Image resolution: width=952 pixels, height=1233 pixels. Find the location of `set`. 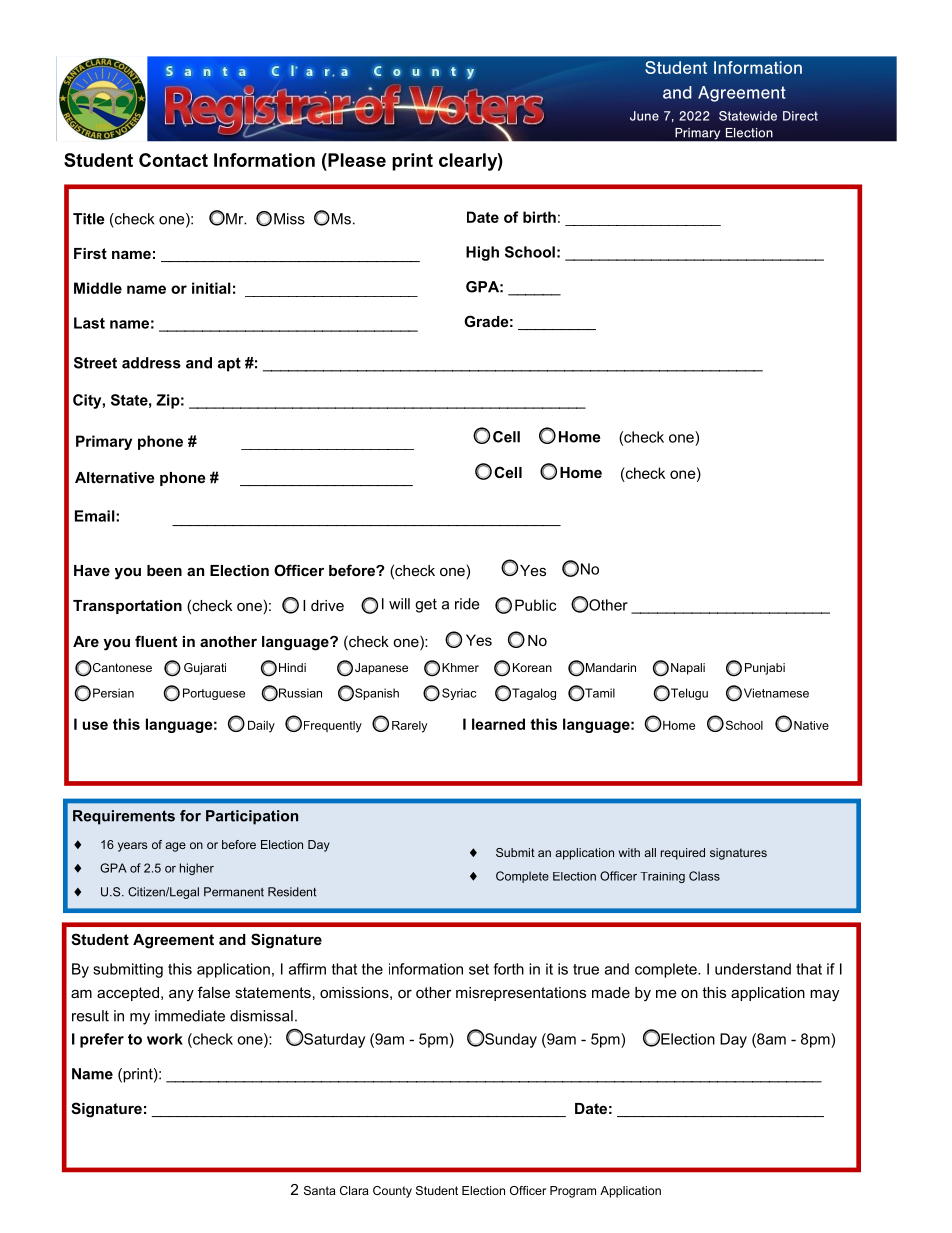

set is located at coordinates (479, 969).
